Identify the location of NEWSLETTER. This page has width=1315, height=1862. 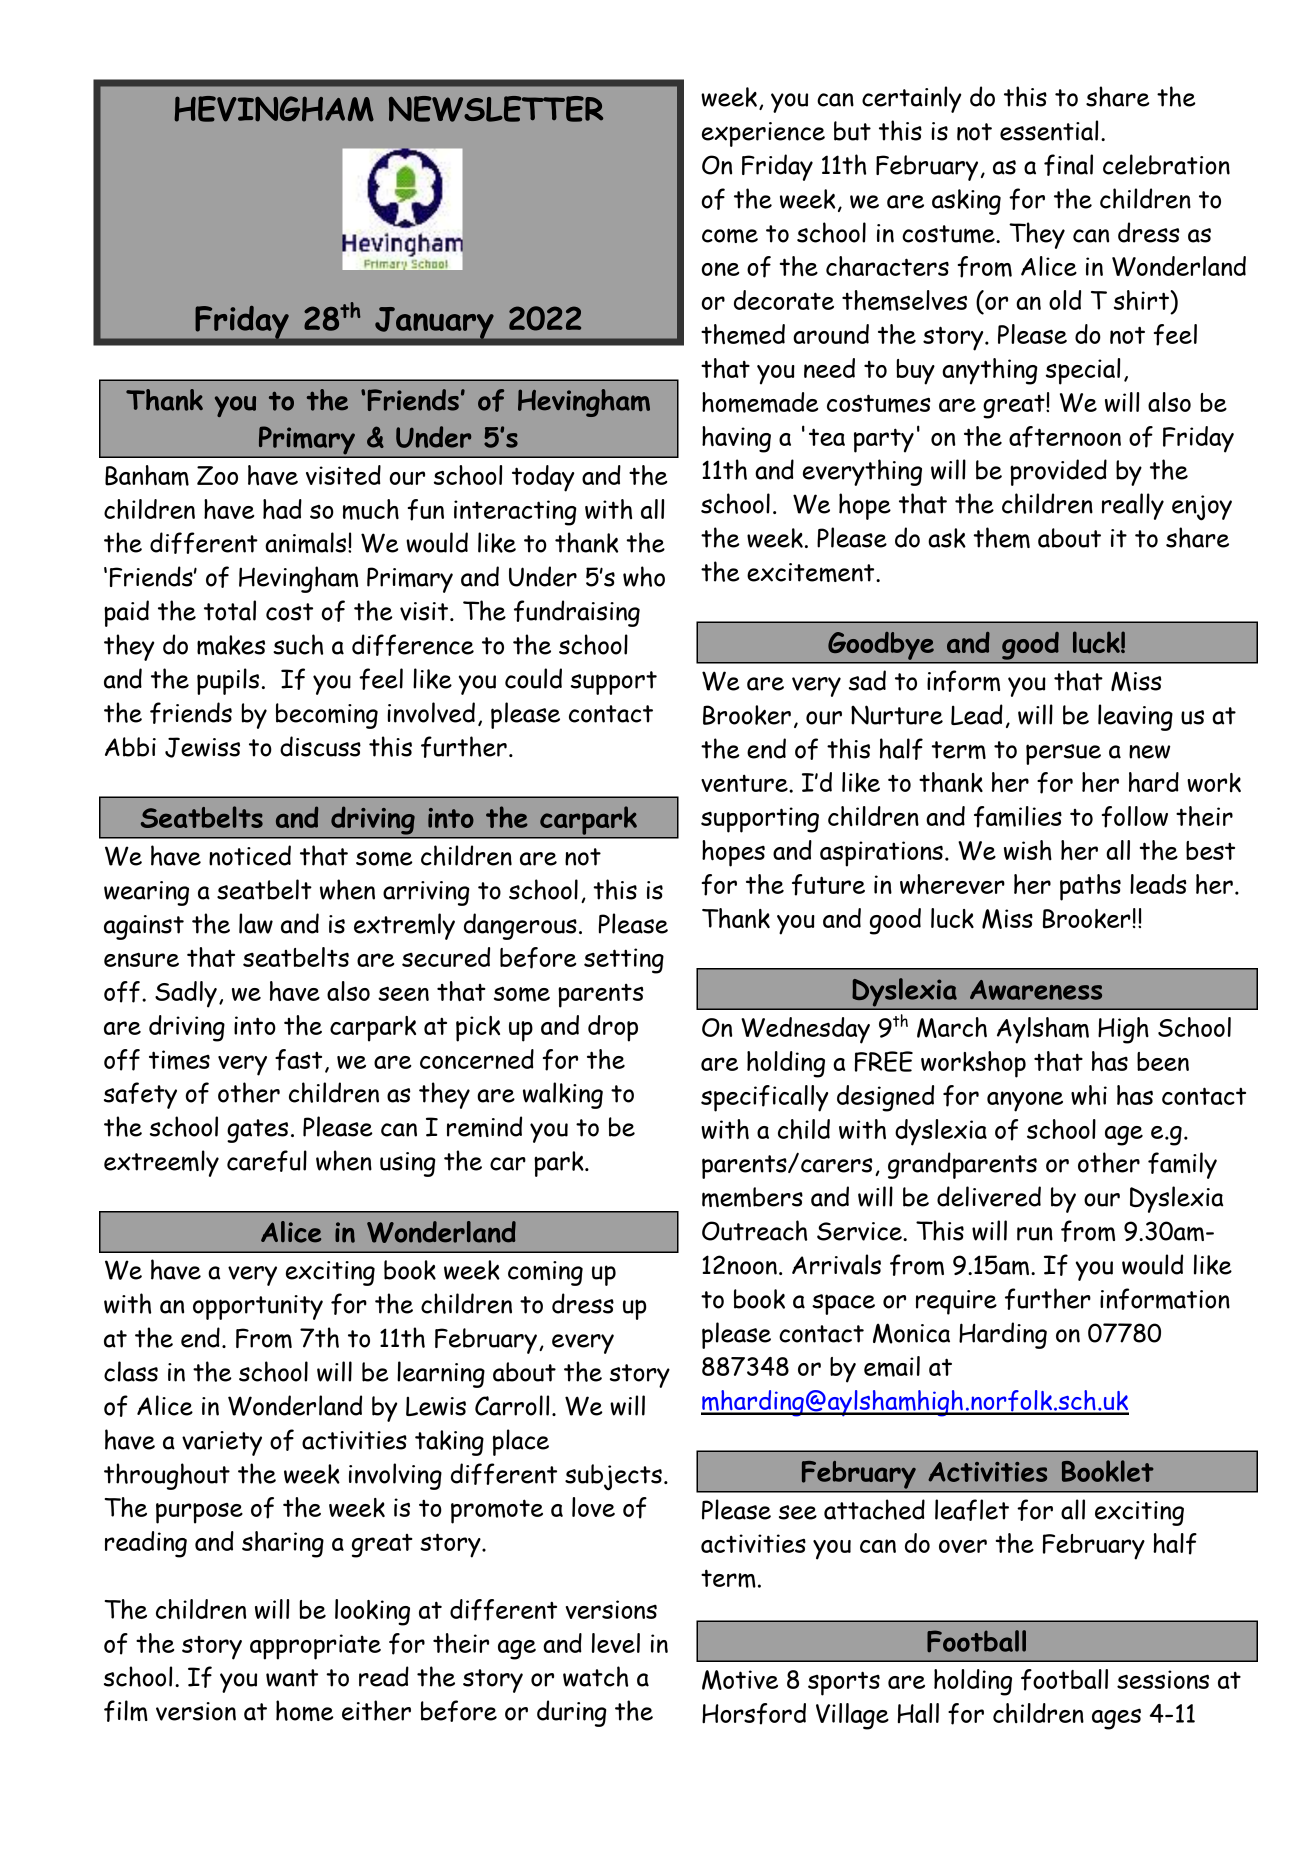
(496, 109).
